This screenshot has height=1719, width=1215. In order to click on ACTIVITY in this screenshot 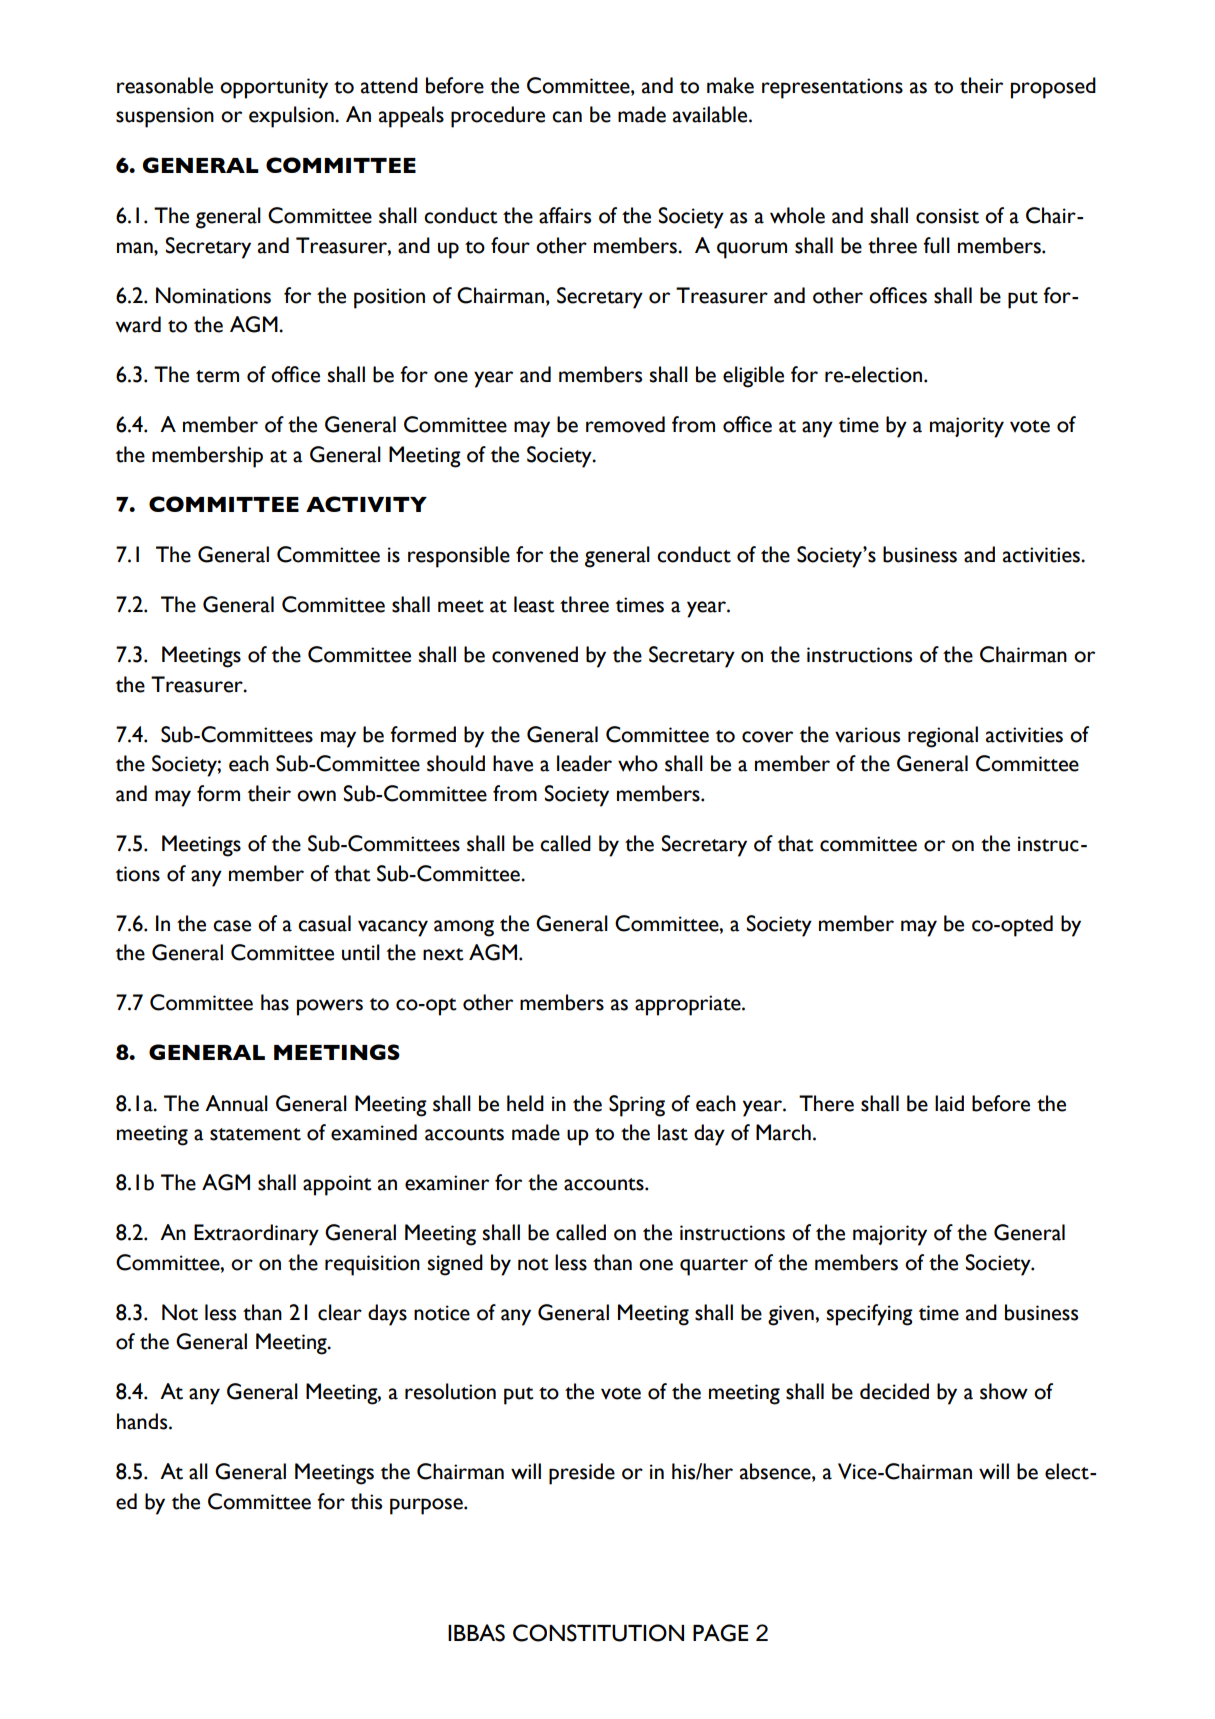, I will do `click(366, 504)`.
